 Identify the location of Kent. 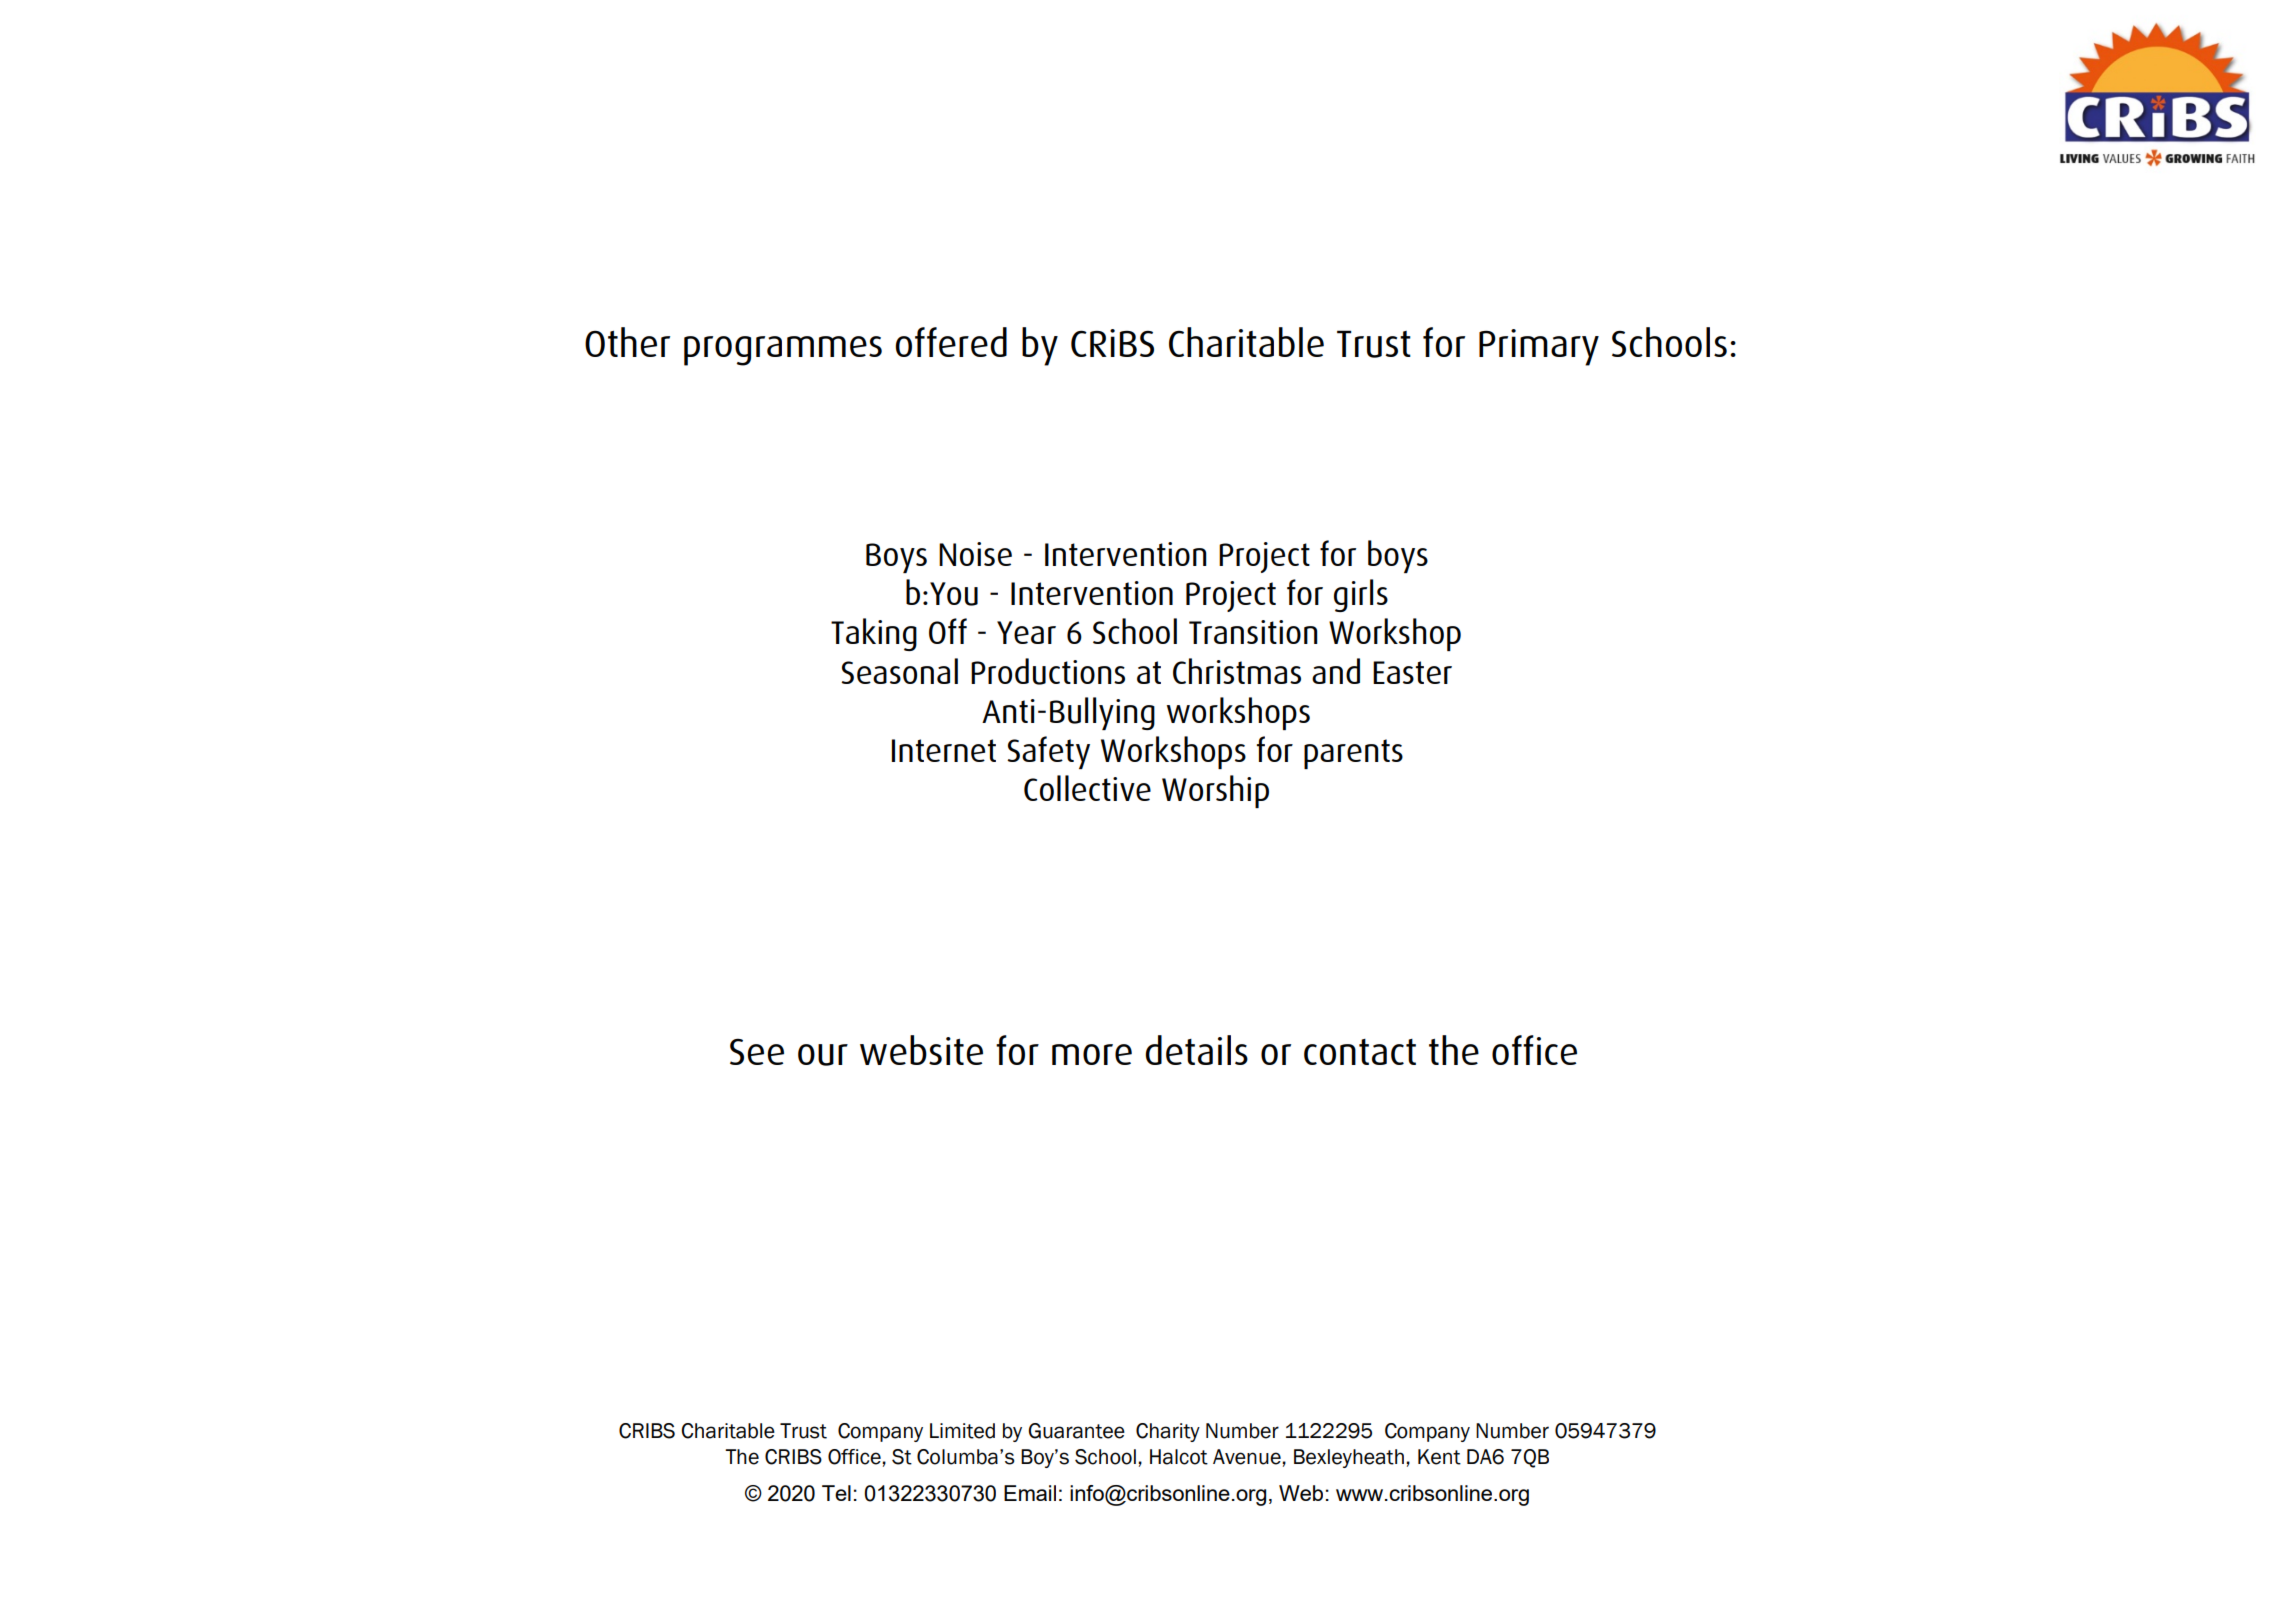
(1439, 1457).
